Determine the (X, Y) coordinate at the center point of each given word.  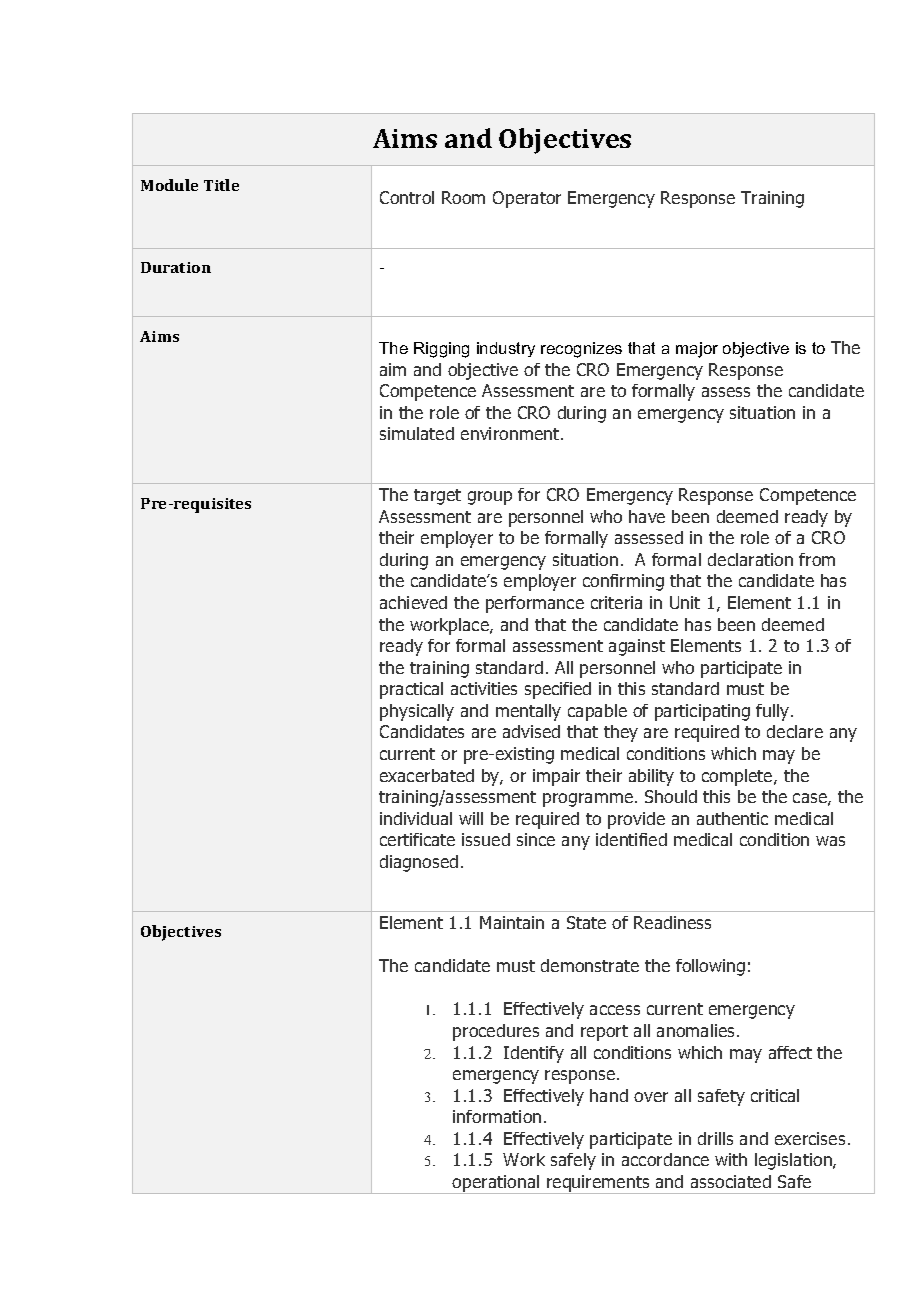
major (697, 350)
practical (411, 690)
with (731, 1159)
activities (484, 688)
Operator (527, 199)
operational (496, 1184)
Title (221, 185)
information (497, 1116)
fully (774, 712)
